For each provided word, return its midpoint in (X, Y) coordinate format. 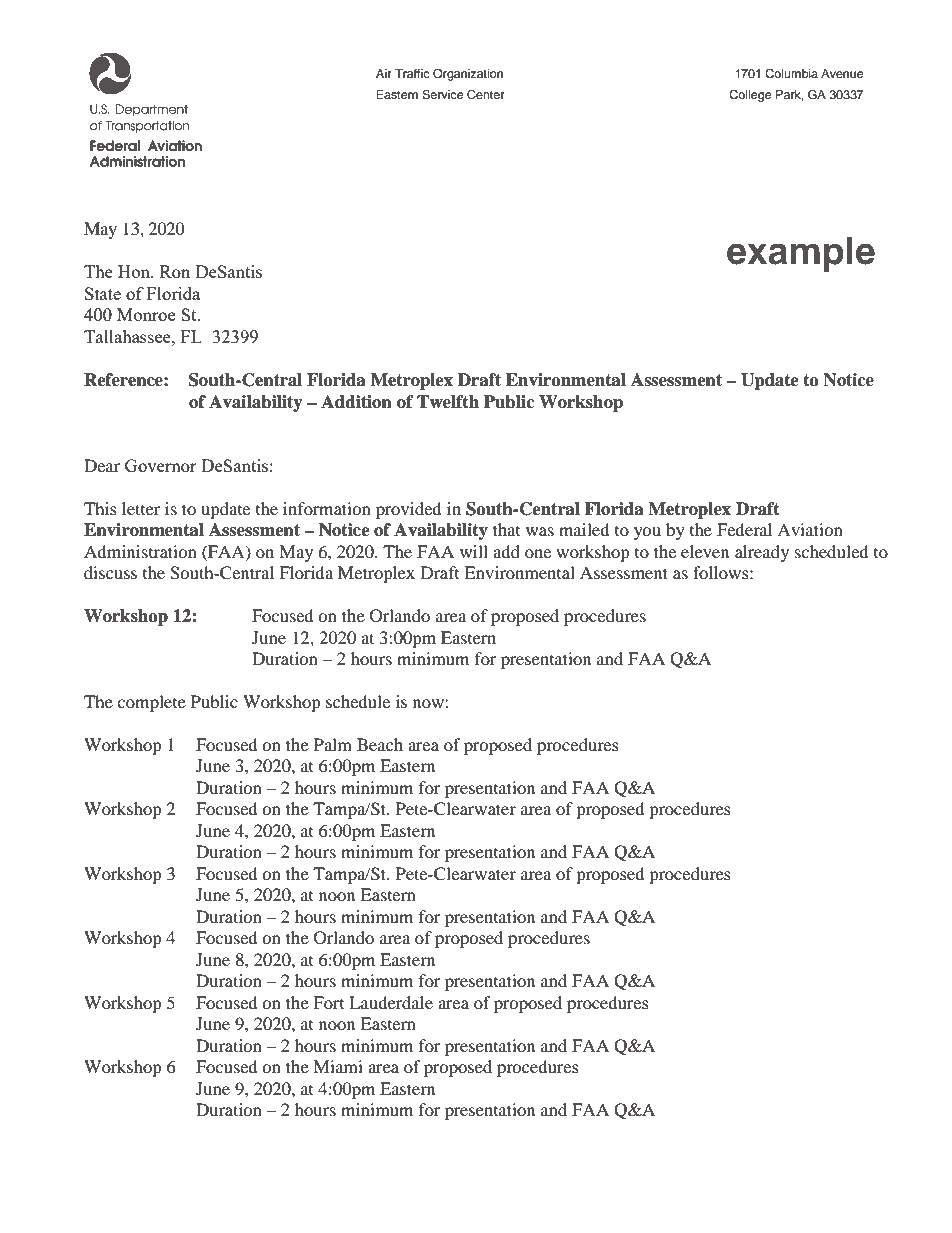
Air (384, 73)
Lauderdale (391, 1002)
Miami (338, 1066)
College (750, 96)
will (474, 551)
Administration (140, 551)
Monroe (146, 314)
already (762, 553)
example (801, 254)
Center (486, 95)
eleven (705, 551)
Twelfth (448, 402)
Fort (328, 1002)
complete (151, 703)
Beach (380, 744)
